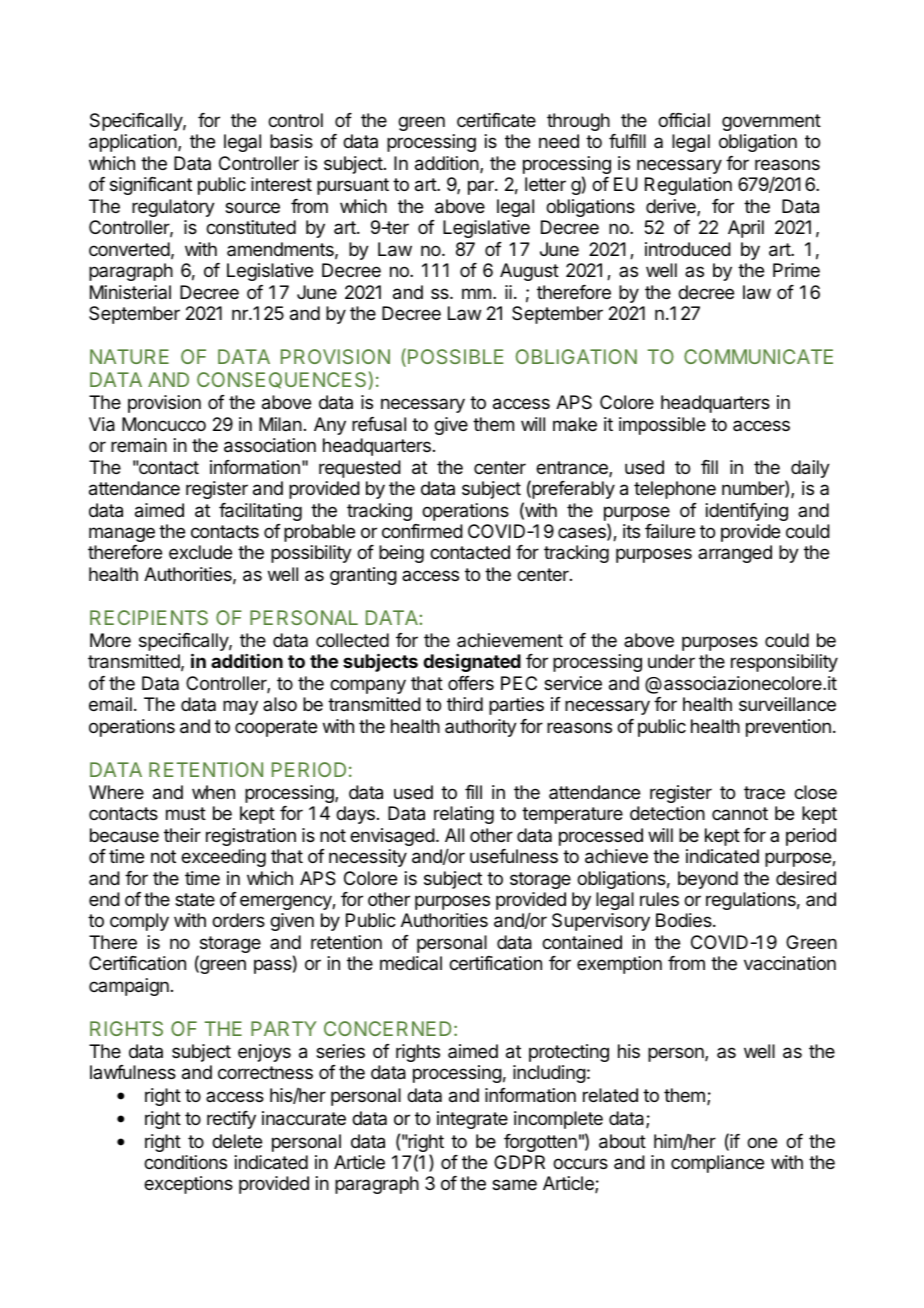 Image resolution: width=924 pixels, height=1308 pixels. Describe the element at coordinates (185, 1162) in the page. I see `conditions` at that location.
